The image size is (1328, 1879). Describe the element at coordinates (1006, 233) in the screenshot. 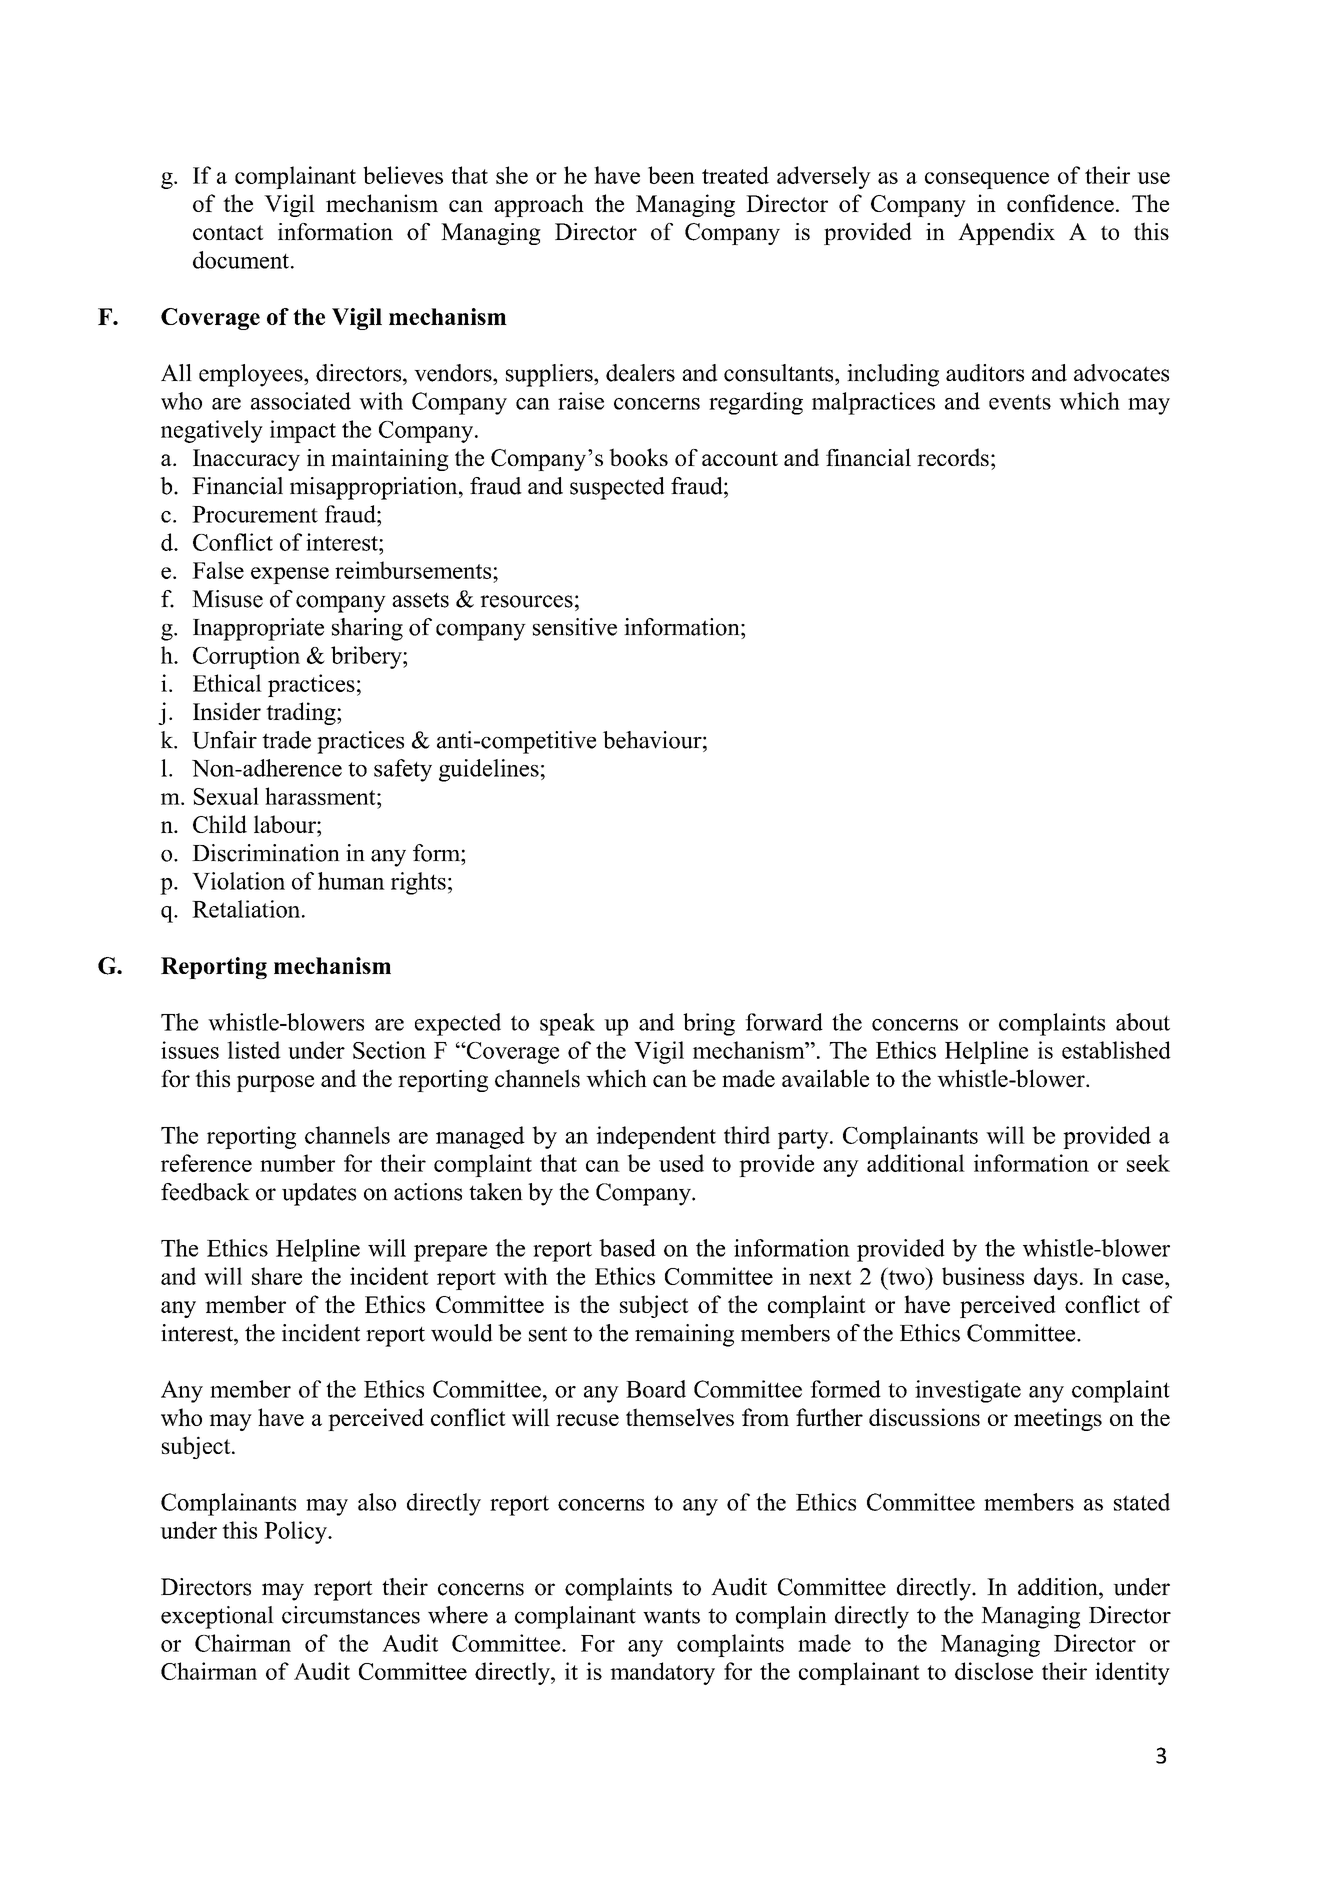

I see `Appendix` at that location.
